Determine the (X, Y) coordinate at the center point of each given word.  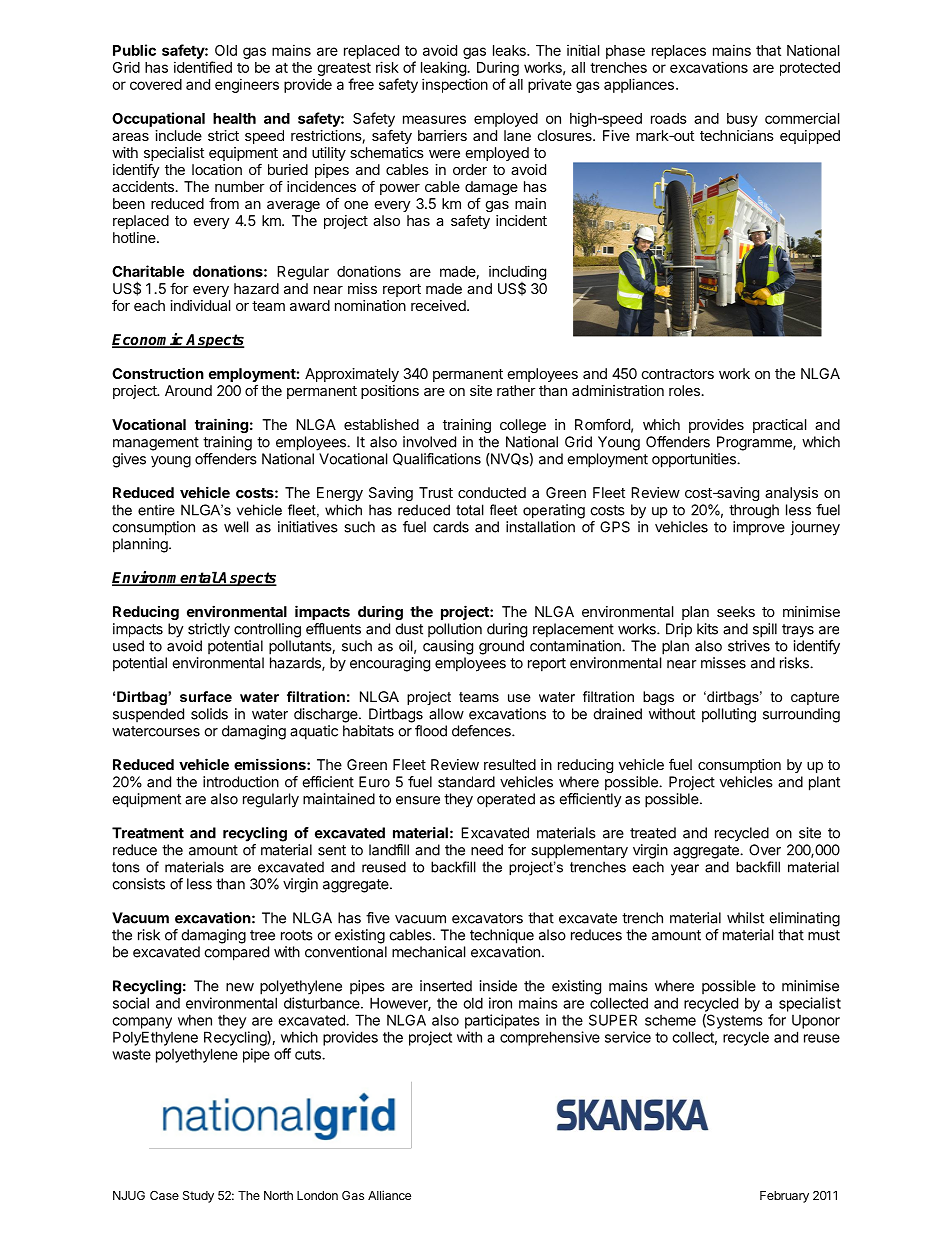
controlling (267, 630)
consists (138, 884)
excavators (487, 918)
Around (188, 390)
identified (203, 67)
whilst (745, 918)
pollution (455, 630)
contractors (678, 374)
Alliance (389, 1195)
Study (198, 1197)
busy (742, 120)
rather (516, 390)
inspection (455, 85)
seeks (736, 611)
